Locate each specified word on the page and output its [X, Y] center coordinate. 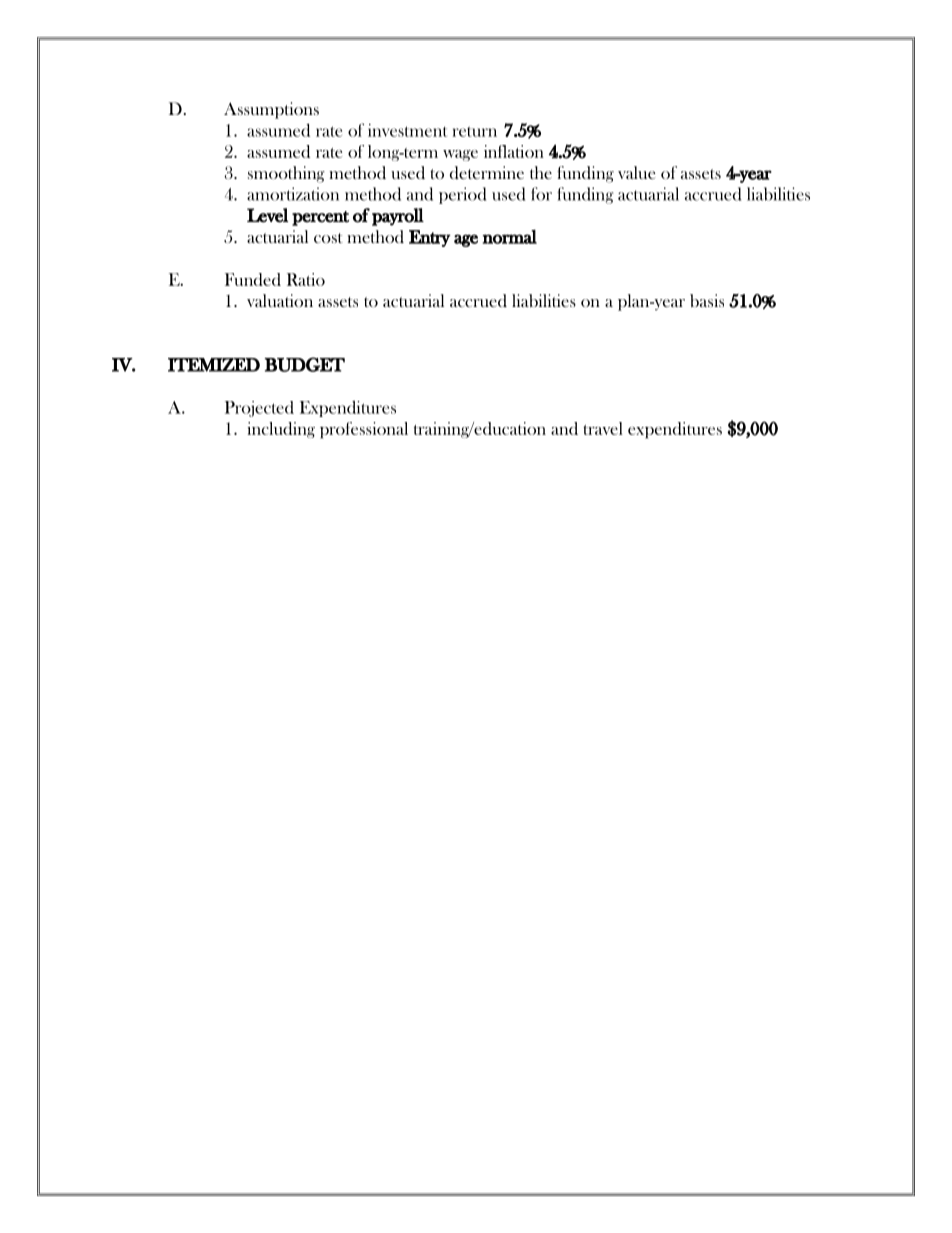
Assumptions [271, 110]
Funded [253, 279]
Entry [430, 238]
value [636, 172]
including [281, 430]
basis [707, 301]
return [474, 131]
